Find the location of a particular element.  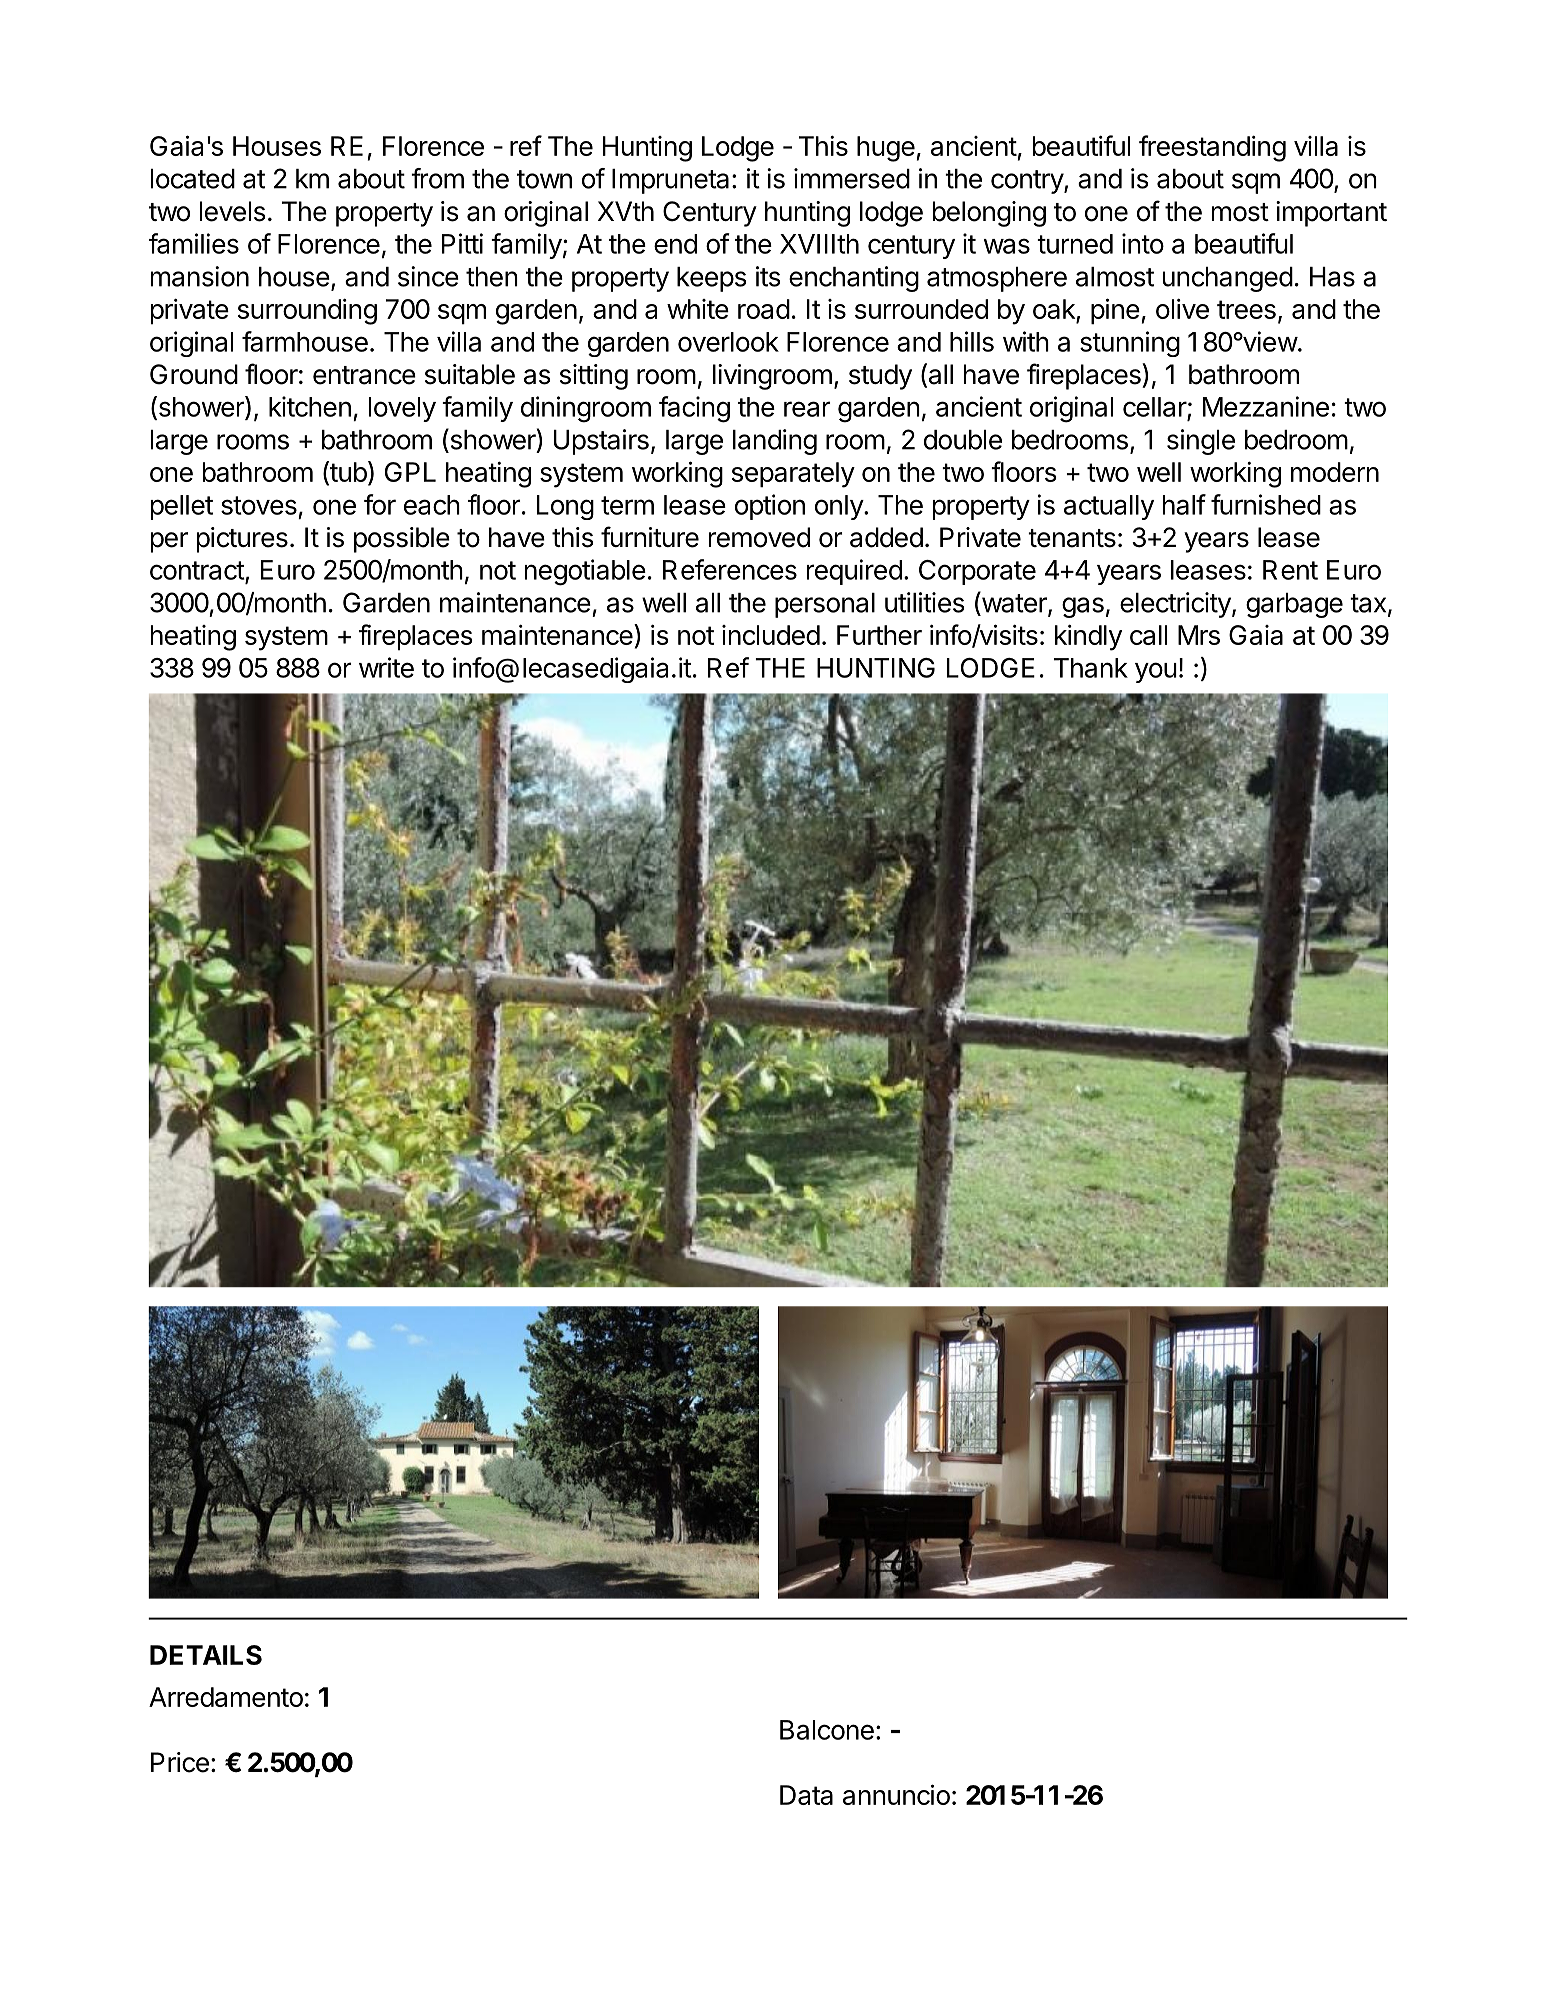

levels is located at coordinates (233, 211).
